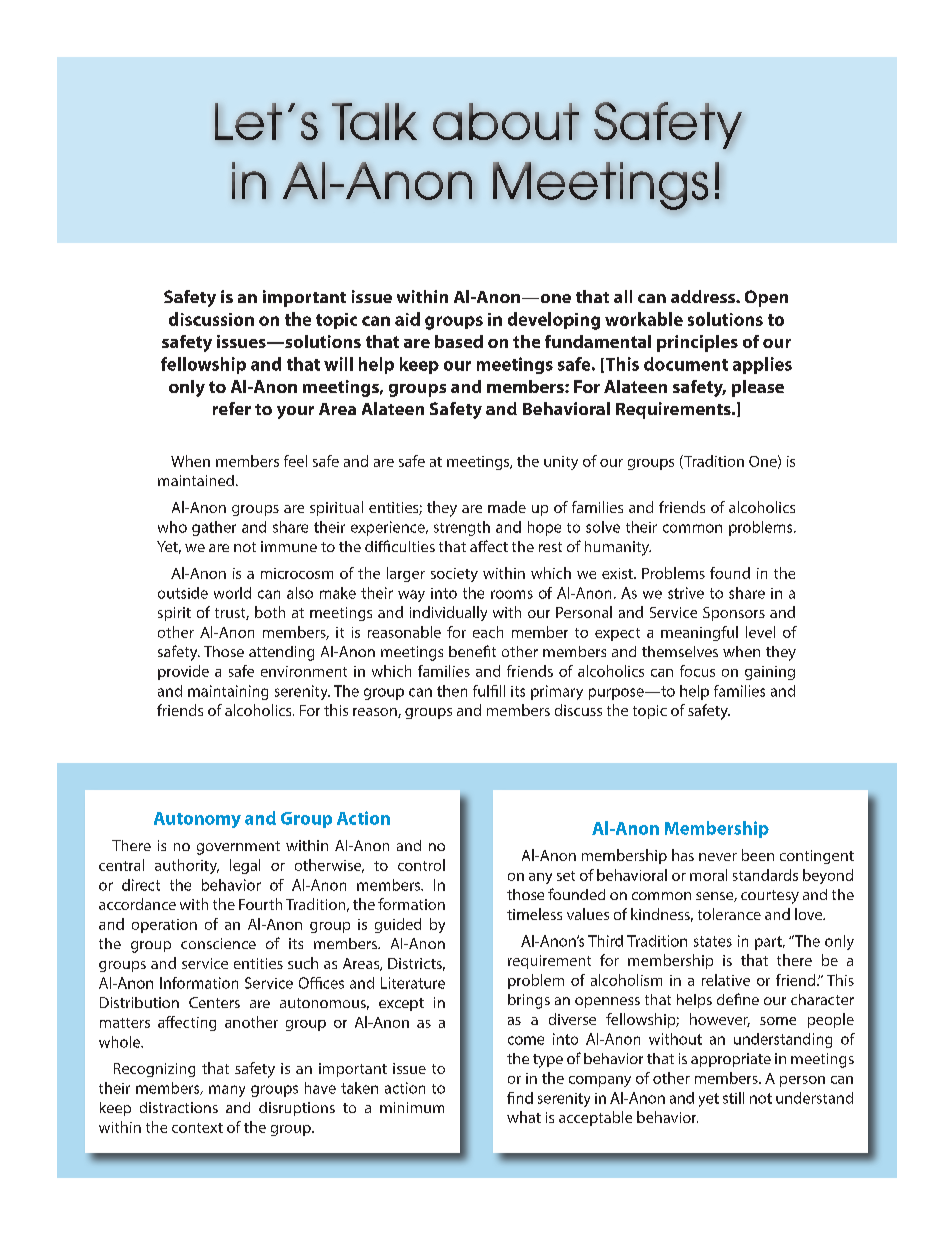 The image size is (952, 1233). What do you see at coordinates (520, 1098) in the image?
I see `find` at bounding box center [520, 1098].
